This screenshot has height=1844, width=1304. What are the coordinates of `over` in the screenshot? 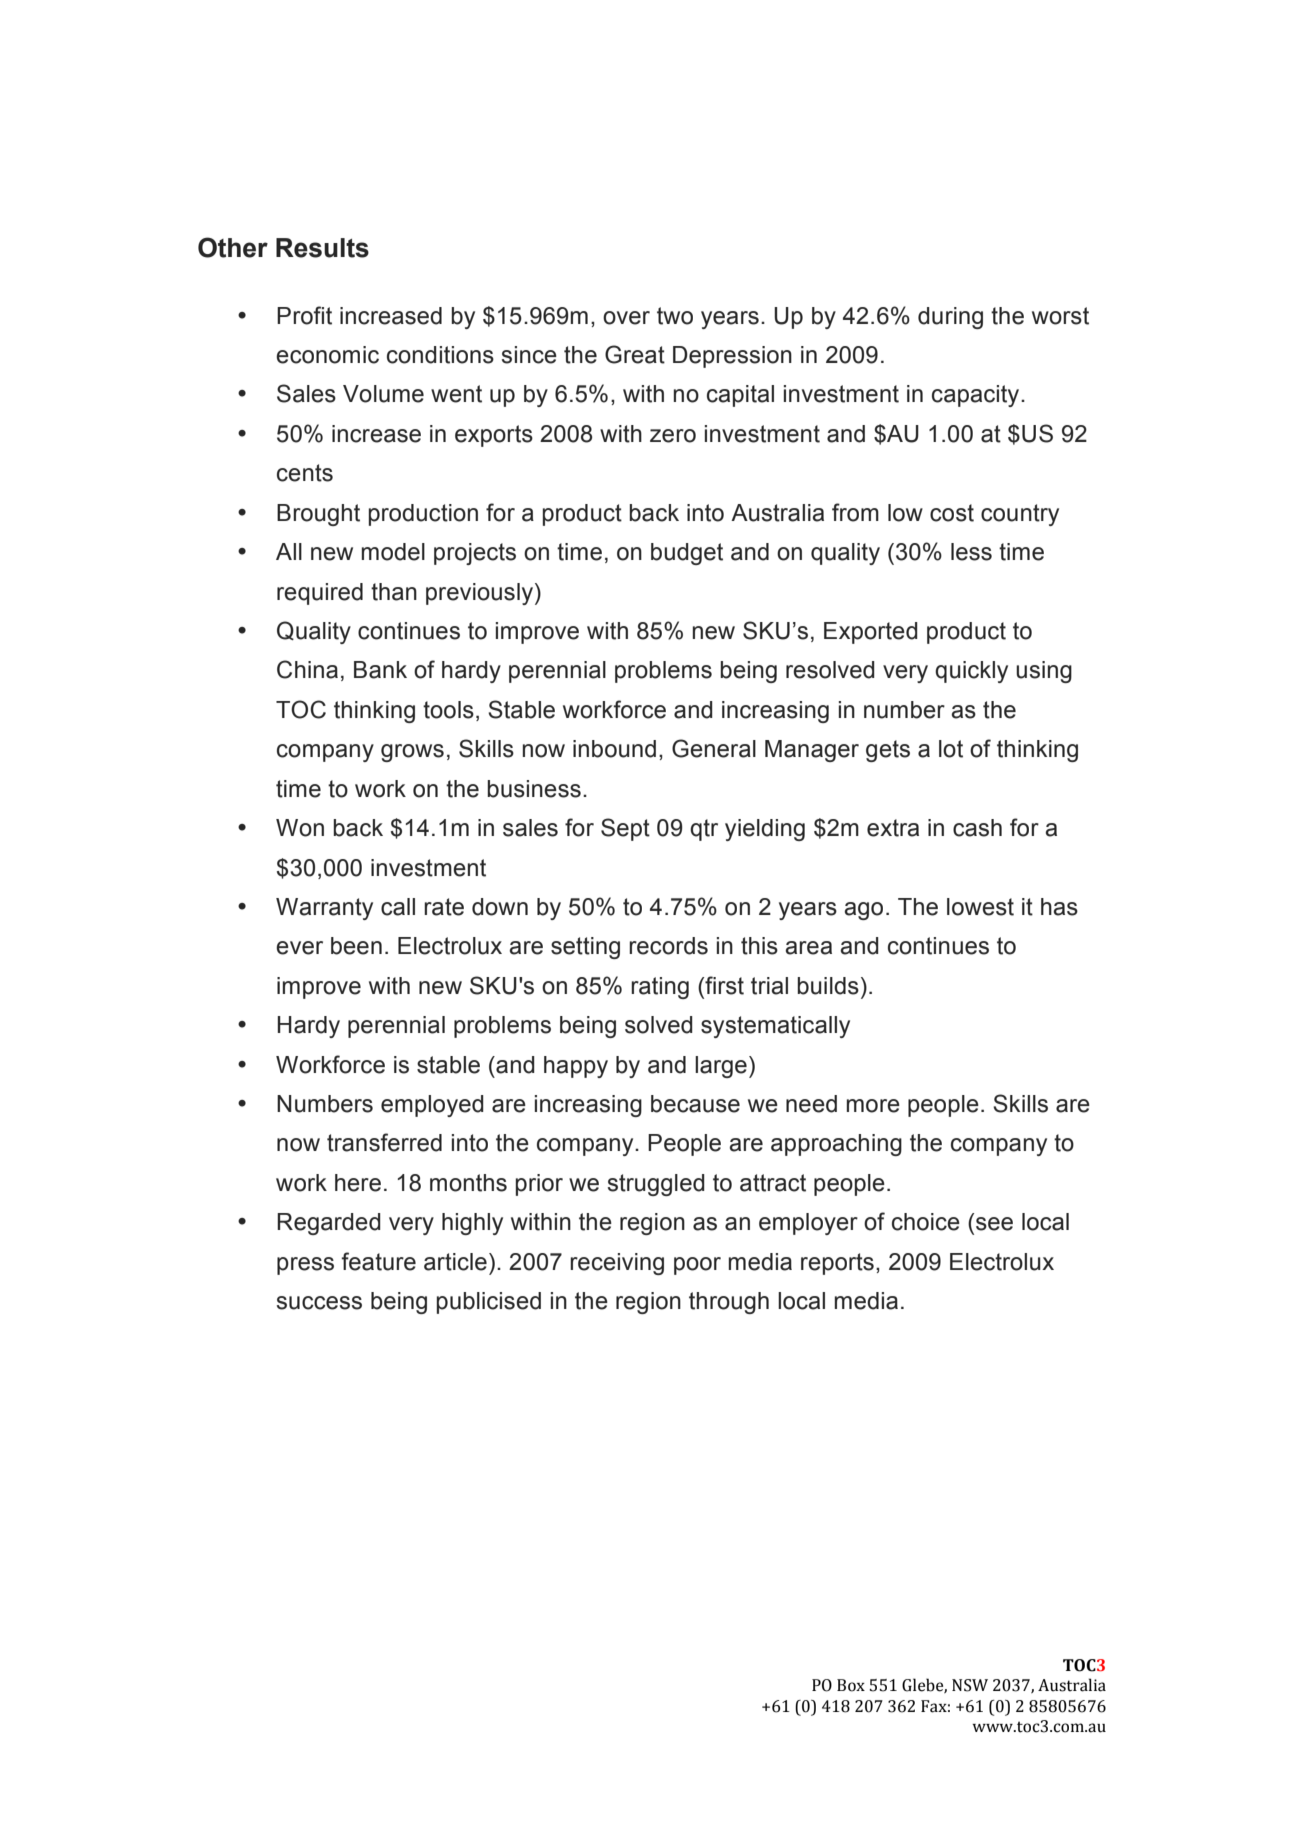 It's located at (626, 318).
